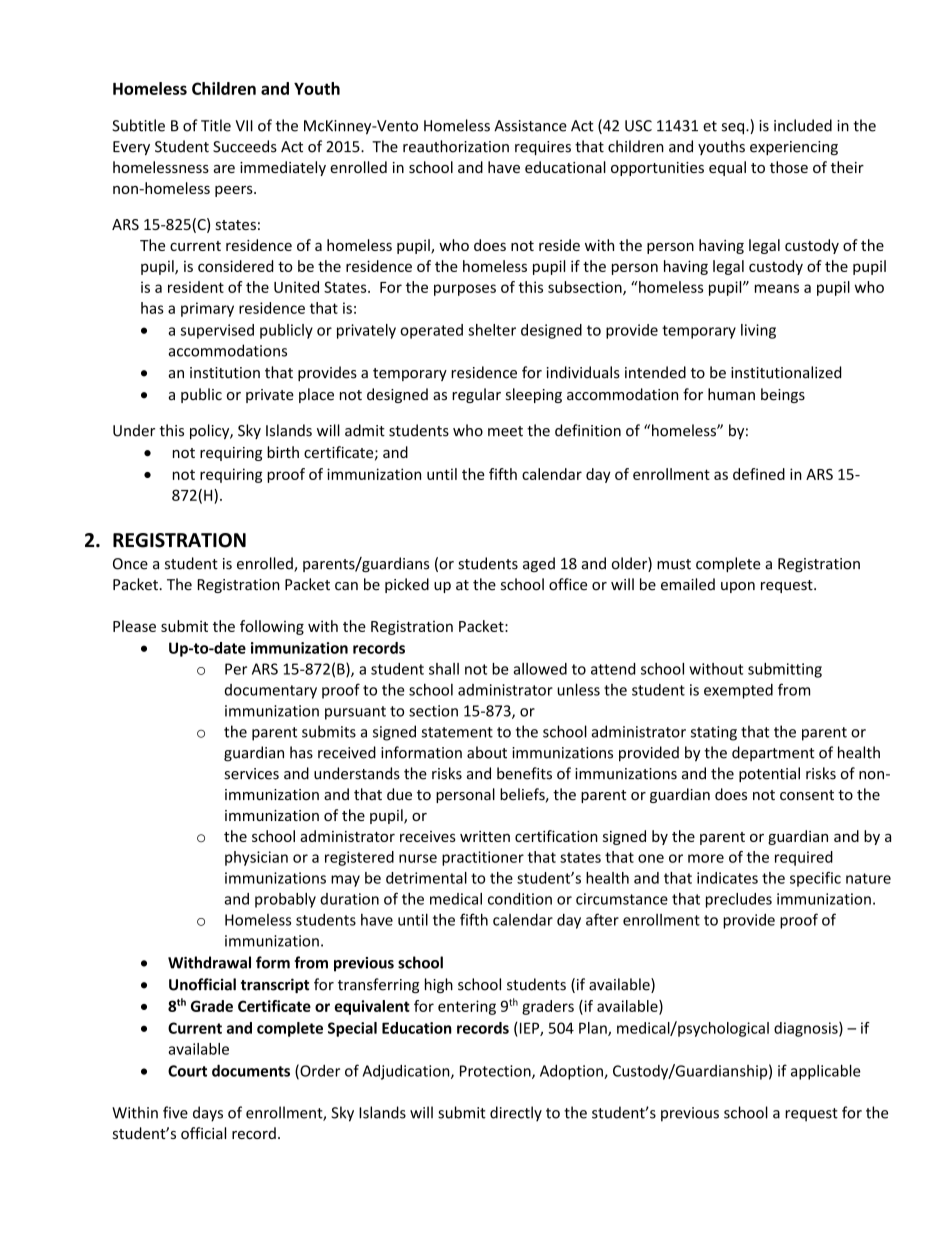 The image size is (952, 1233). Describe the element at coordinates (217, 331) in the page. I see `supervised` at that location.
